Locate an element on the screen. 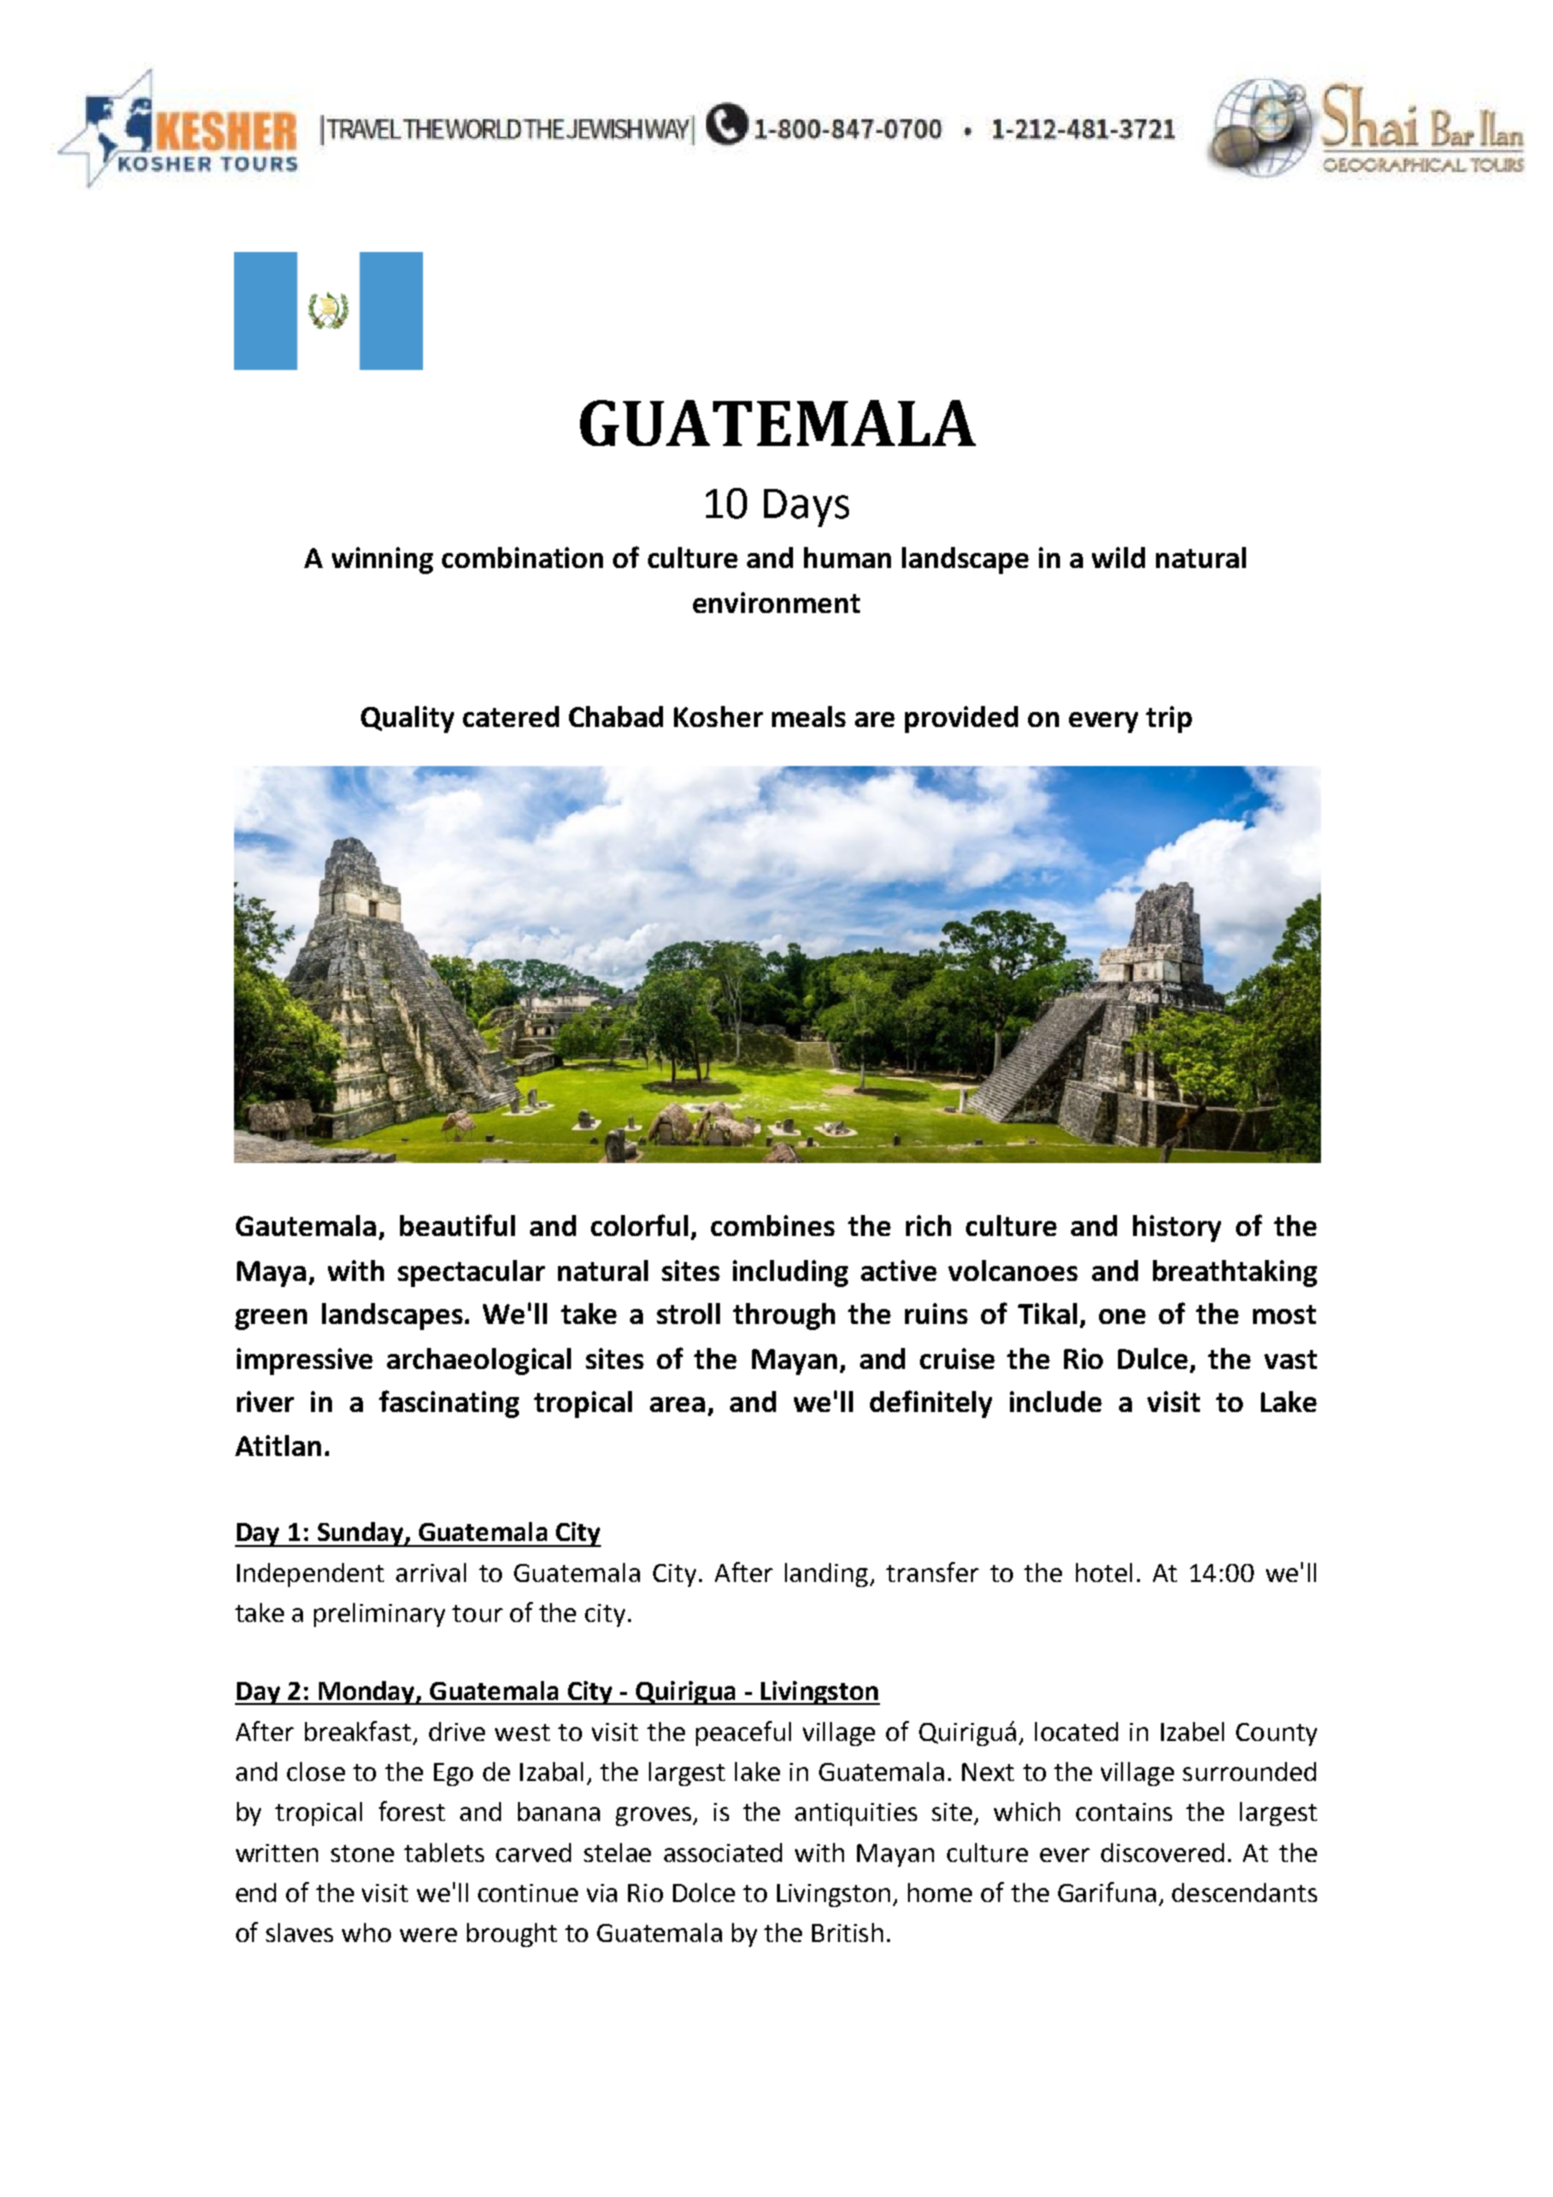  Days is located at coordinates (806, 508).
